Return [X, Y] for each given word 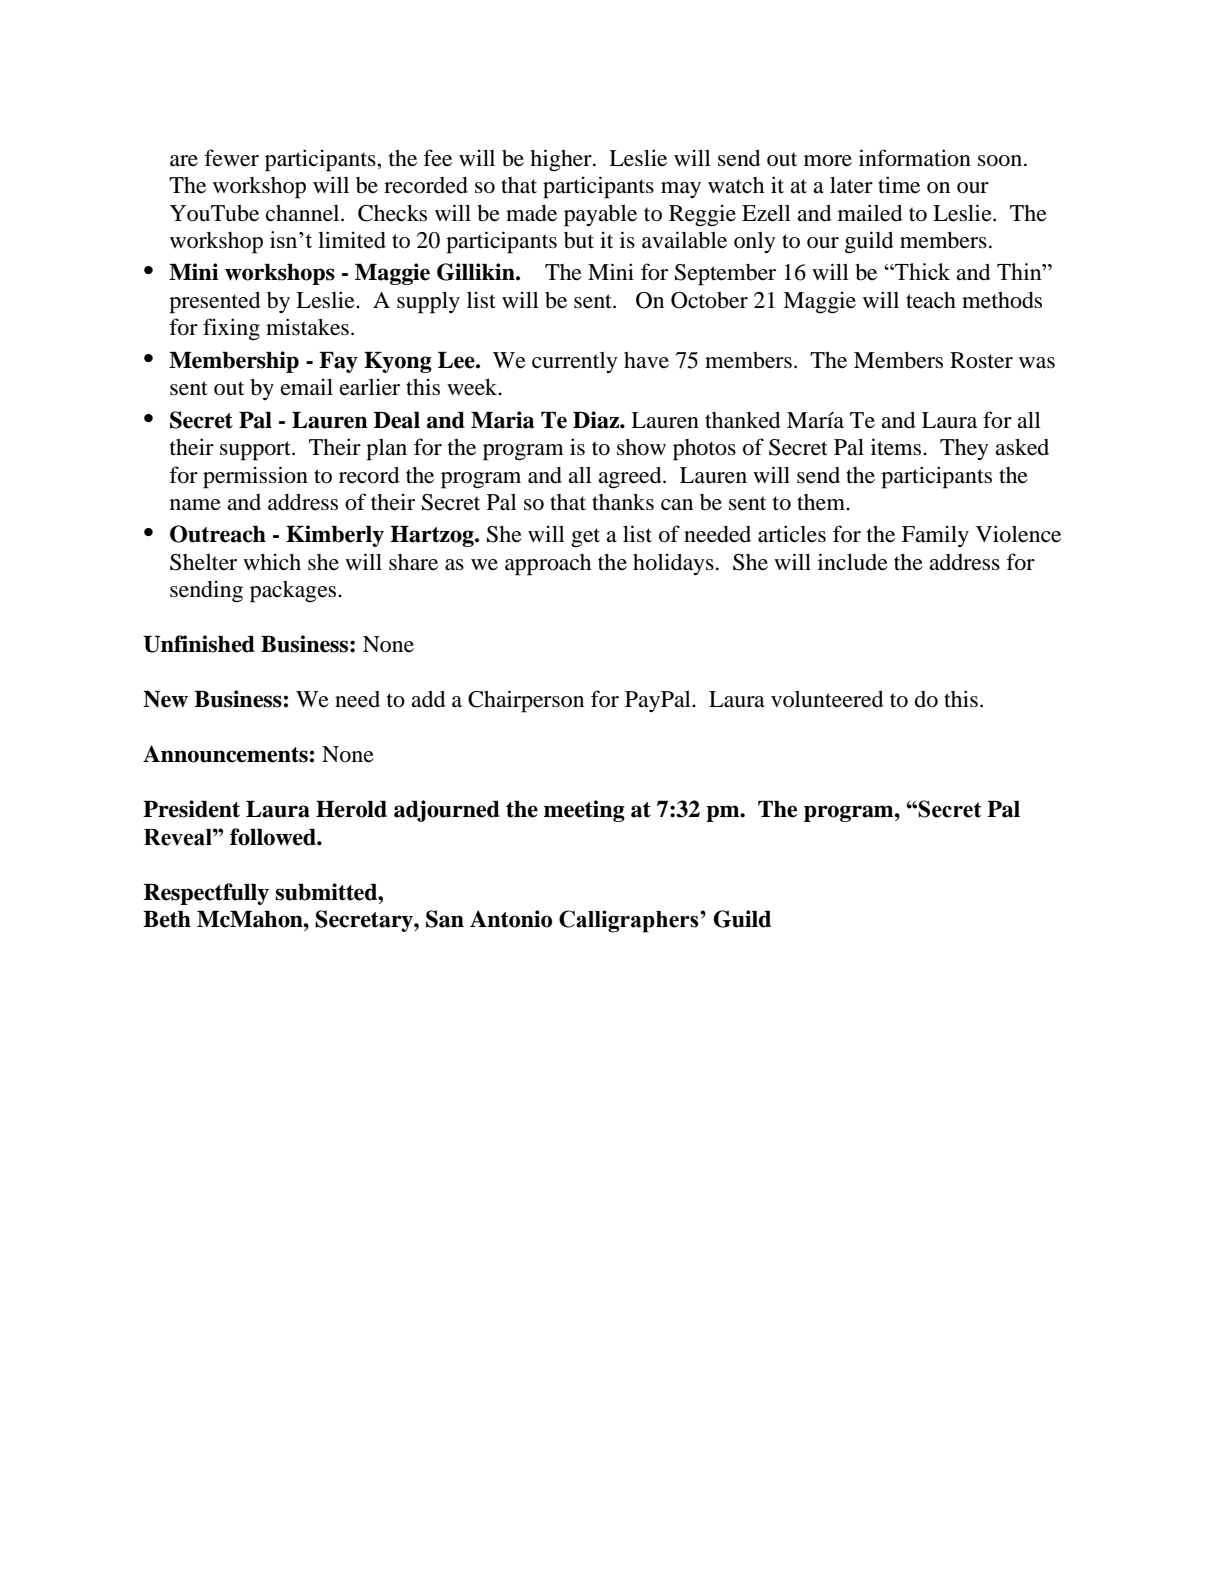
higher [562, 160]
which [272, 561]
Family [935, 536]
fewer [231, 158]
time [899, 185]
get [585, 538]
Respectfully [206, 894]
